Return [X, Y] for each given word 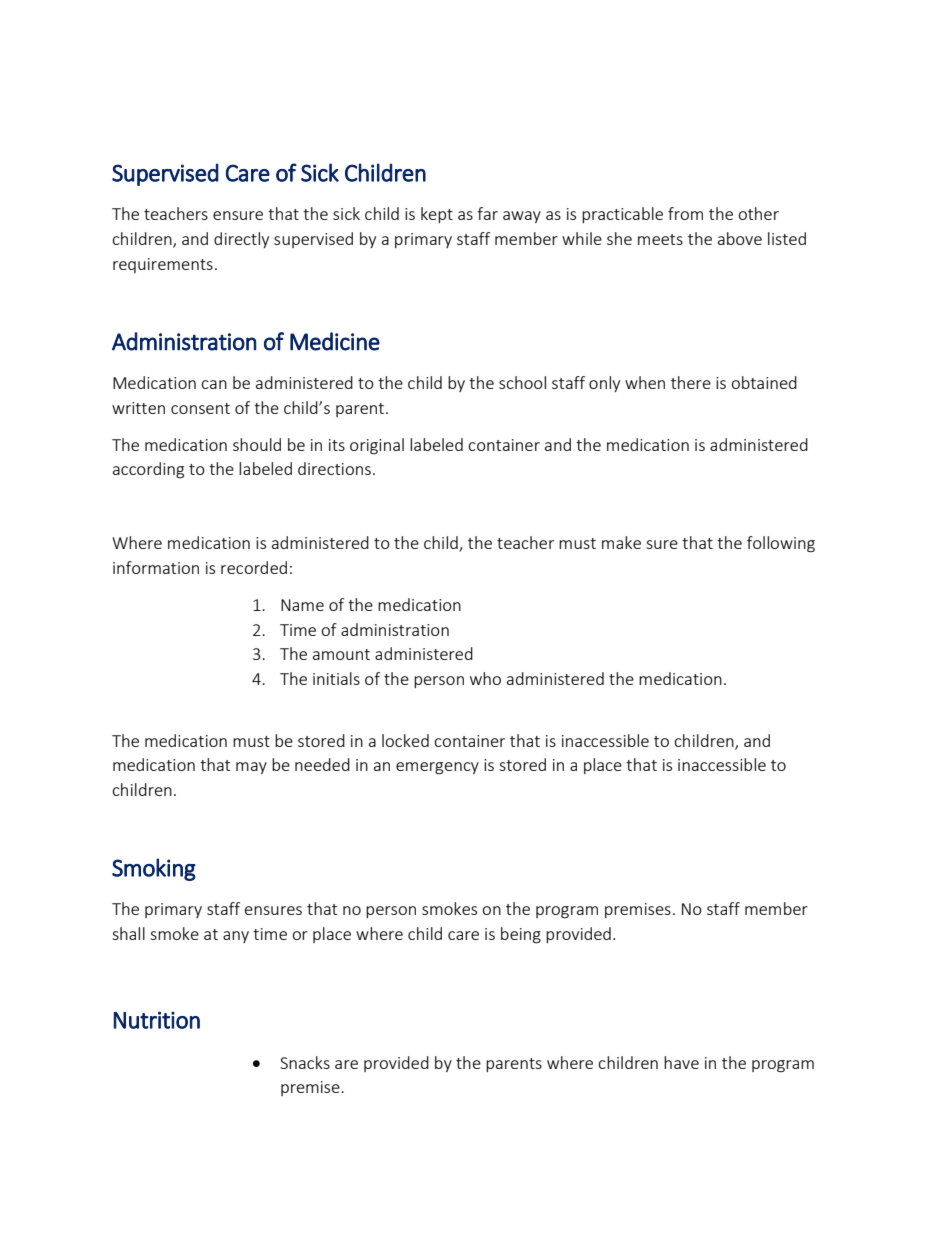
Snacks [305, 1062]
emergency [437, 768]
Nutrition [157, 1020]
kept [437, 215]
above [740, 238]
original [377, 446]
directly [241, 240]
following [781, 544]
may [251, 768]
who [485, 678]
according [148, 470]
